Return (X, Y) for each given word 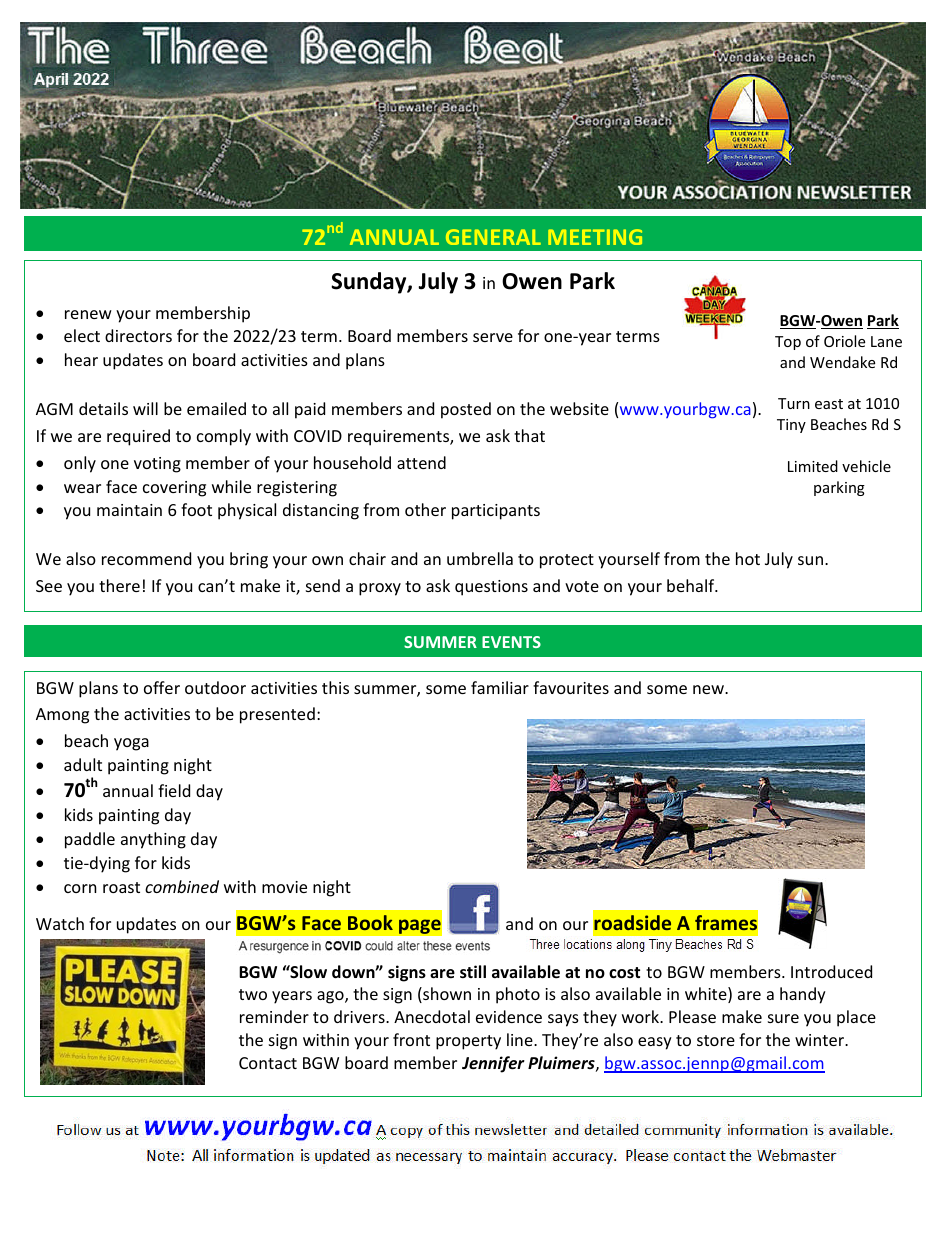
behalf (692, 585)
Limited (813, 466)
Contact (268, 1063)
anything (153, 840)
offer (162, 687)
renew (88, 314)
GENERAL (493, 237)
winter (821, 1040)
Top (788, 343)
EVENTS (511, 642)
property (468, 1042)
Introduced (831, 971)
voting (157, 465)
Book (370, 922)
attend (421, 462)
